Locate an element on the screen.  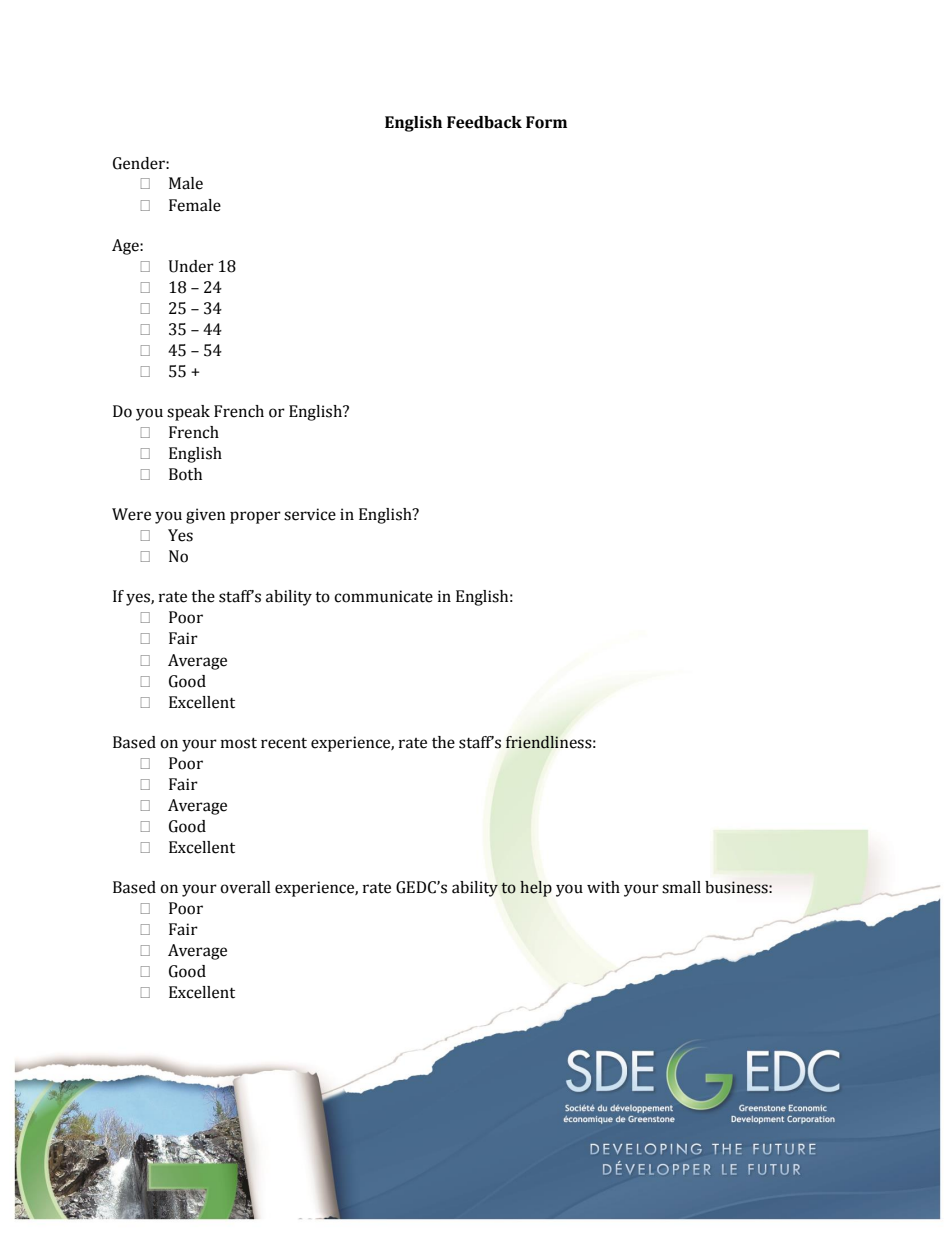
overall is located at coordinates (245, 887).
